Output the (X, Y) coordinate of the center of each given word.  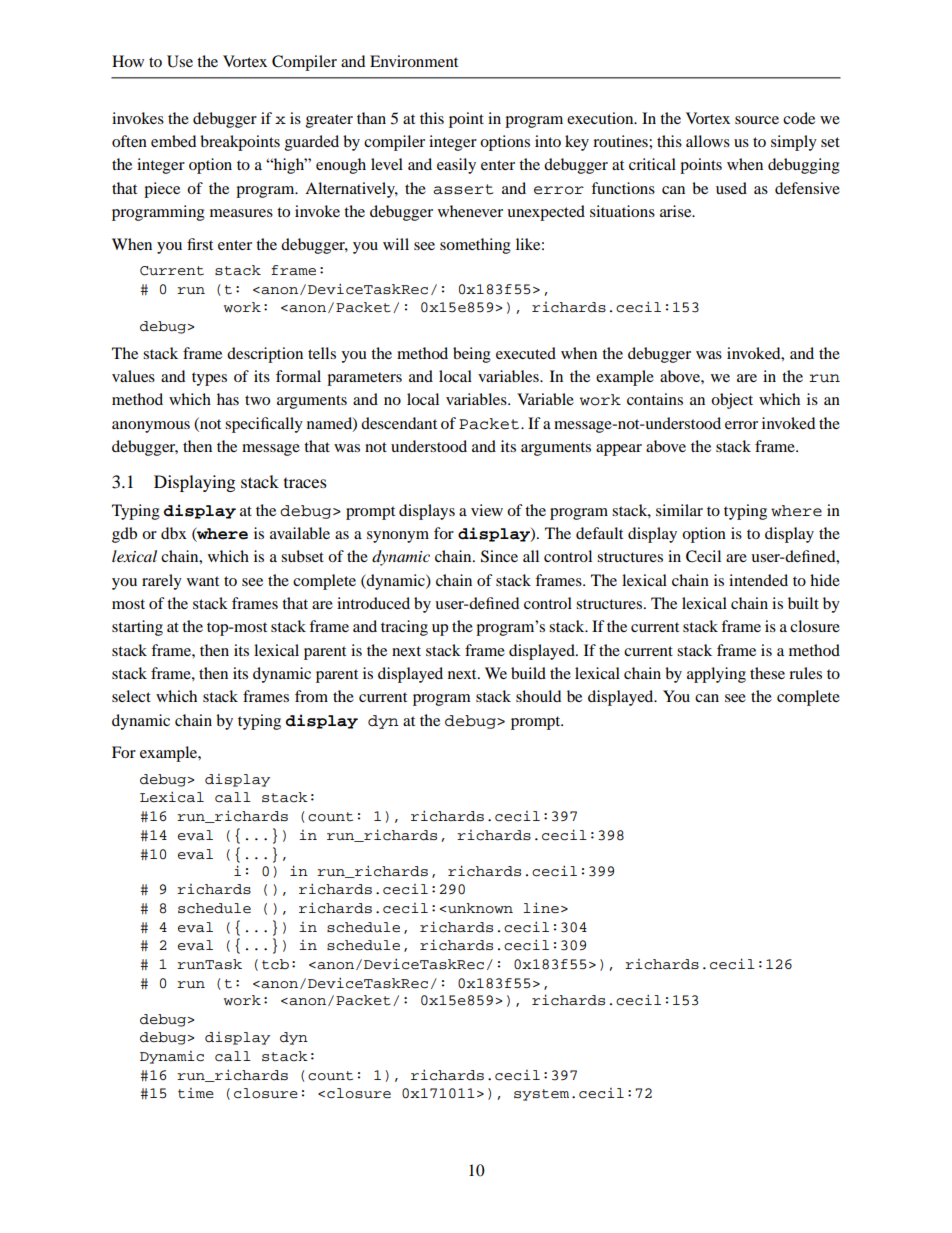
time (196, 1093)
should (538, 696)
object (732, 401)
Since (499, 556)
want (203, 581)
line (541, 907)
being (472, 355)
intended (758, 580)
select (131, 696)
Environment (414, 61)
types (209, 379)
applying (716, 675)
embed (173, 141)
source (757, 120)
